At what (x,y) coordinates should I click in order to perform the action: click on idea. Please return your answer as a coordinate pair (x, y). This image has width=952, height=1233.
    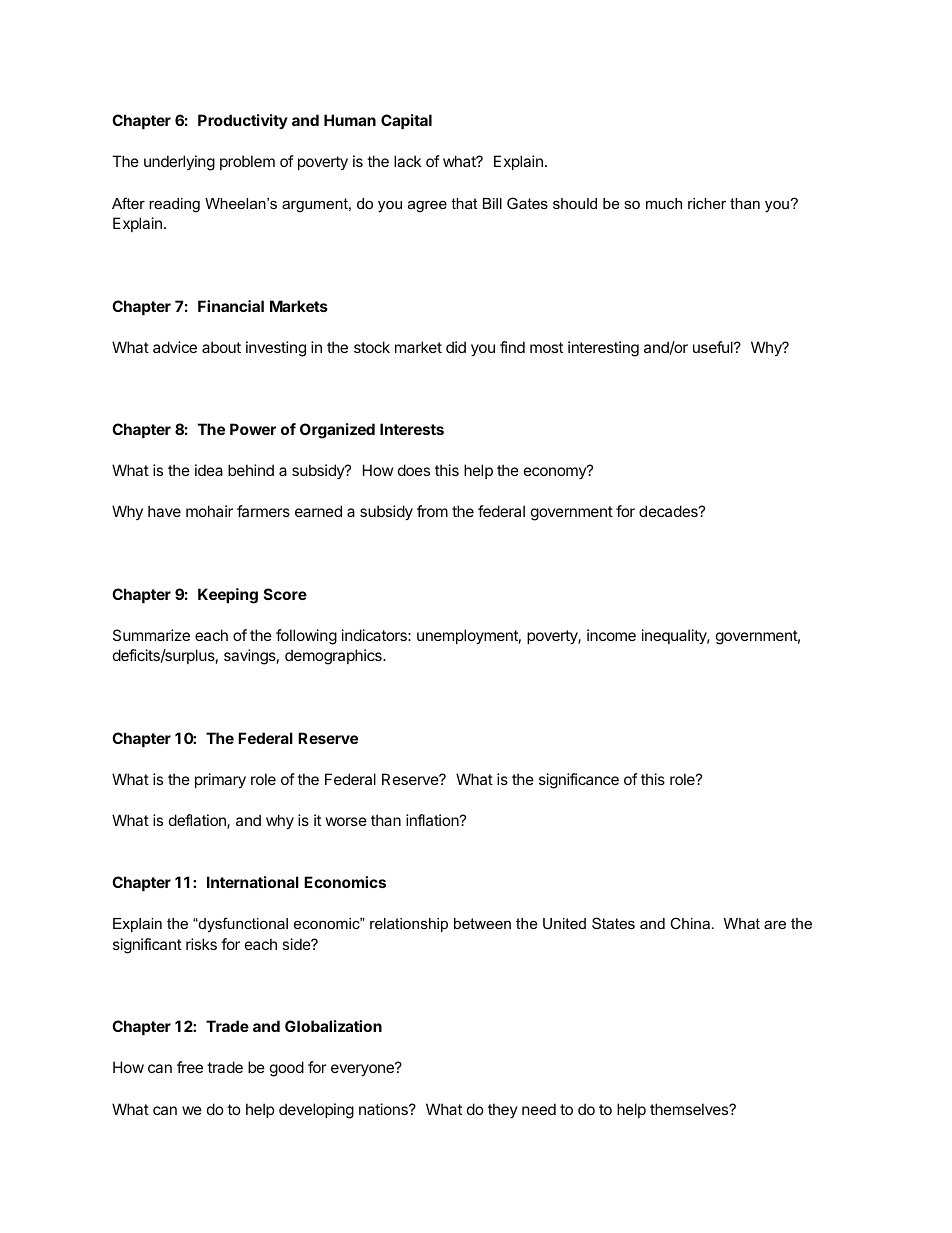
    Looking at the image, I should click on (209, 470).
